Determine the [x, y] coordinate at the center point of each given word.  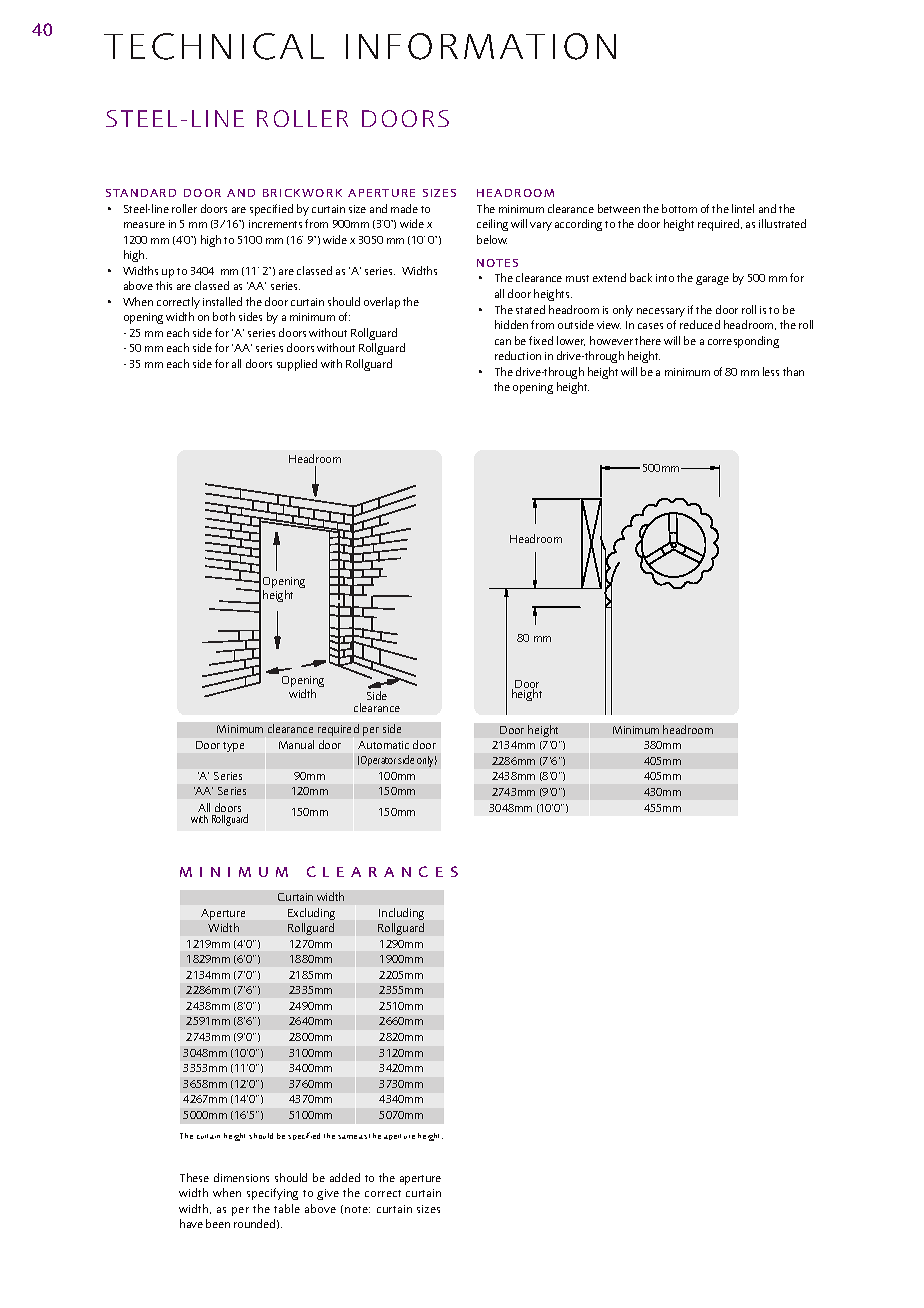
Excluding [311, 914]
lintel [743, 208]
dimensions [241, 1177]
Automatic [383, 745]
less [771, 371]
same [347, 1137]
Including [401, 914]
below [492, 239]
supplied [297, 365]
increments [275, 224]
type [233, 747]
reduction [518, 355]
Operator [378, 761]
